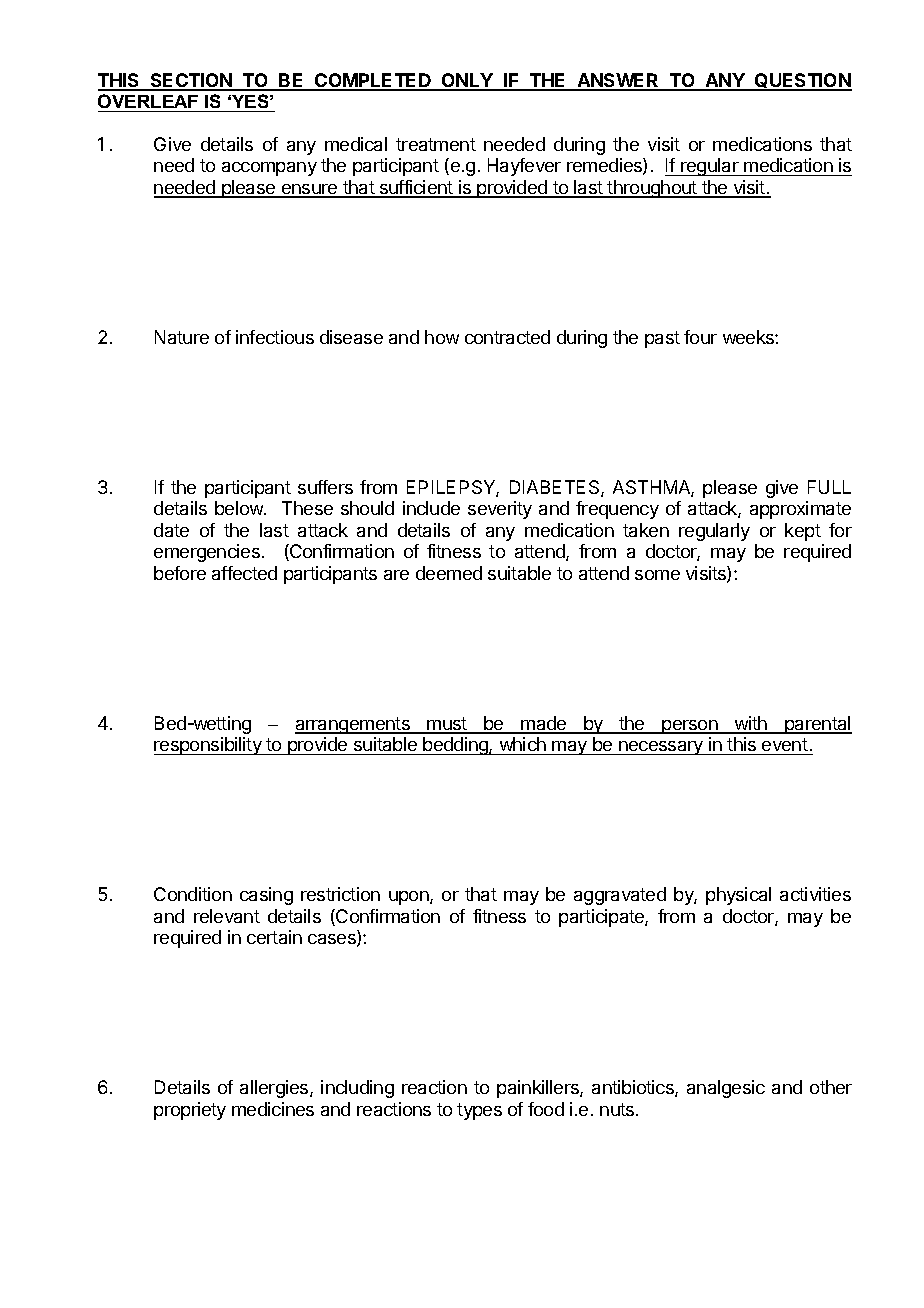  What do you see at coordinates (829, 487) in the page?
I see `FULL` at bounding box center [829, 487].
